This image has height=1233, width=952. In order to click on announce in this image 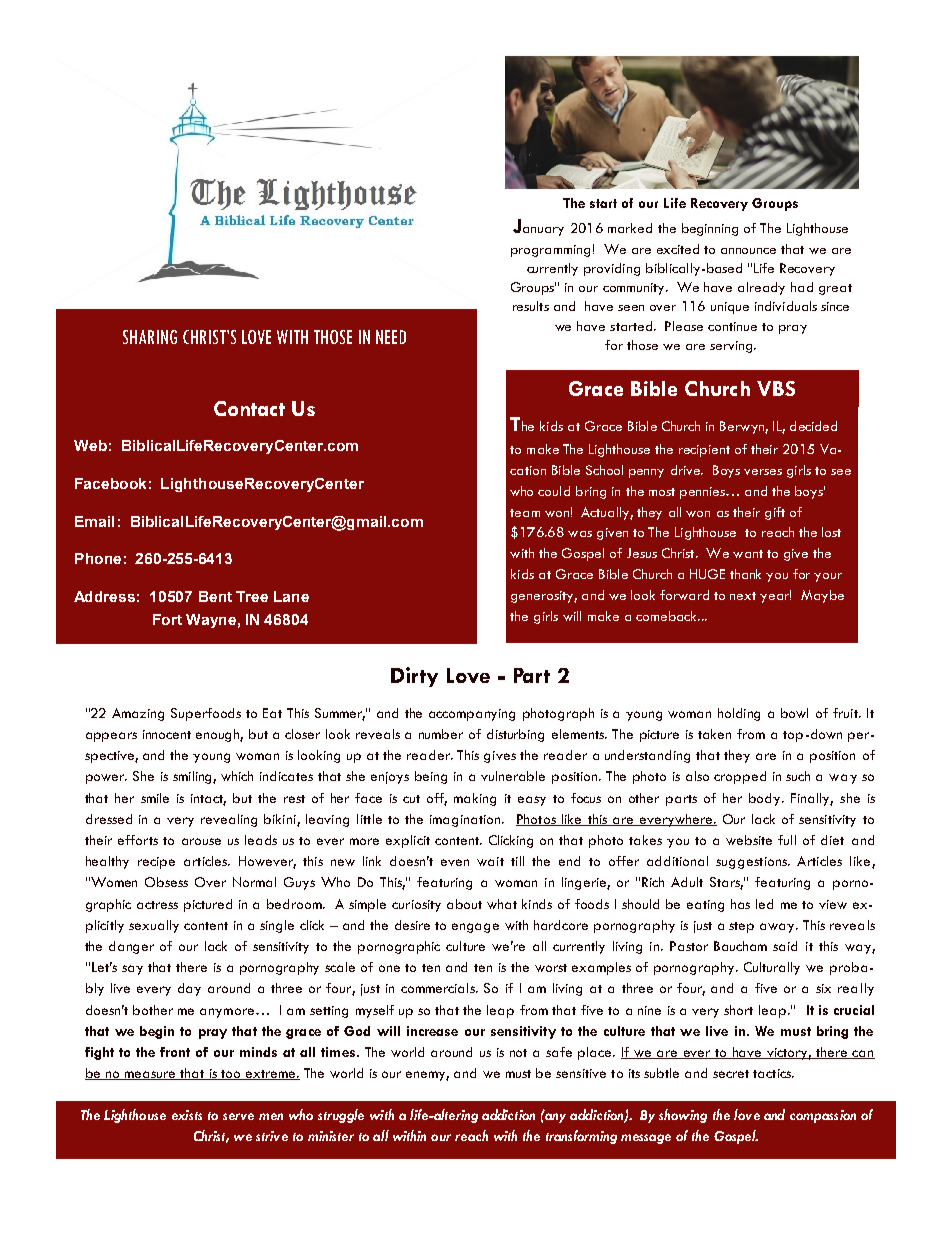, I will do `click(748, 251)`.
